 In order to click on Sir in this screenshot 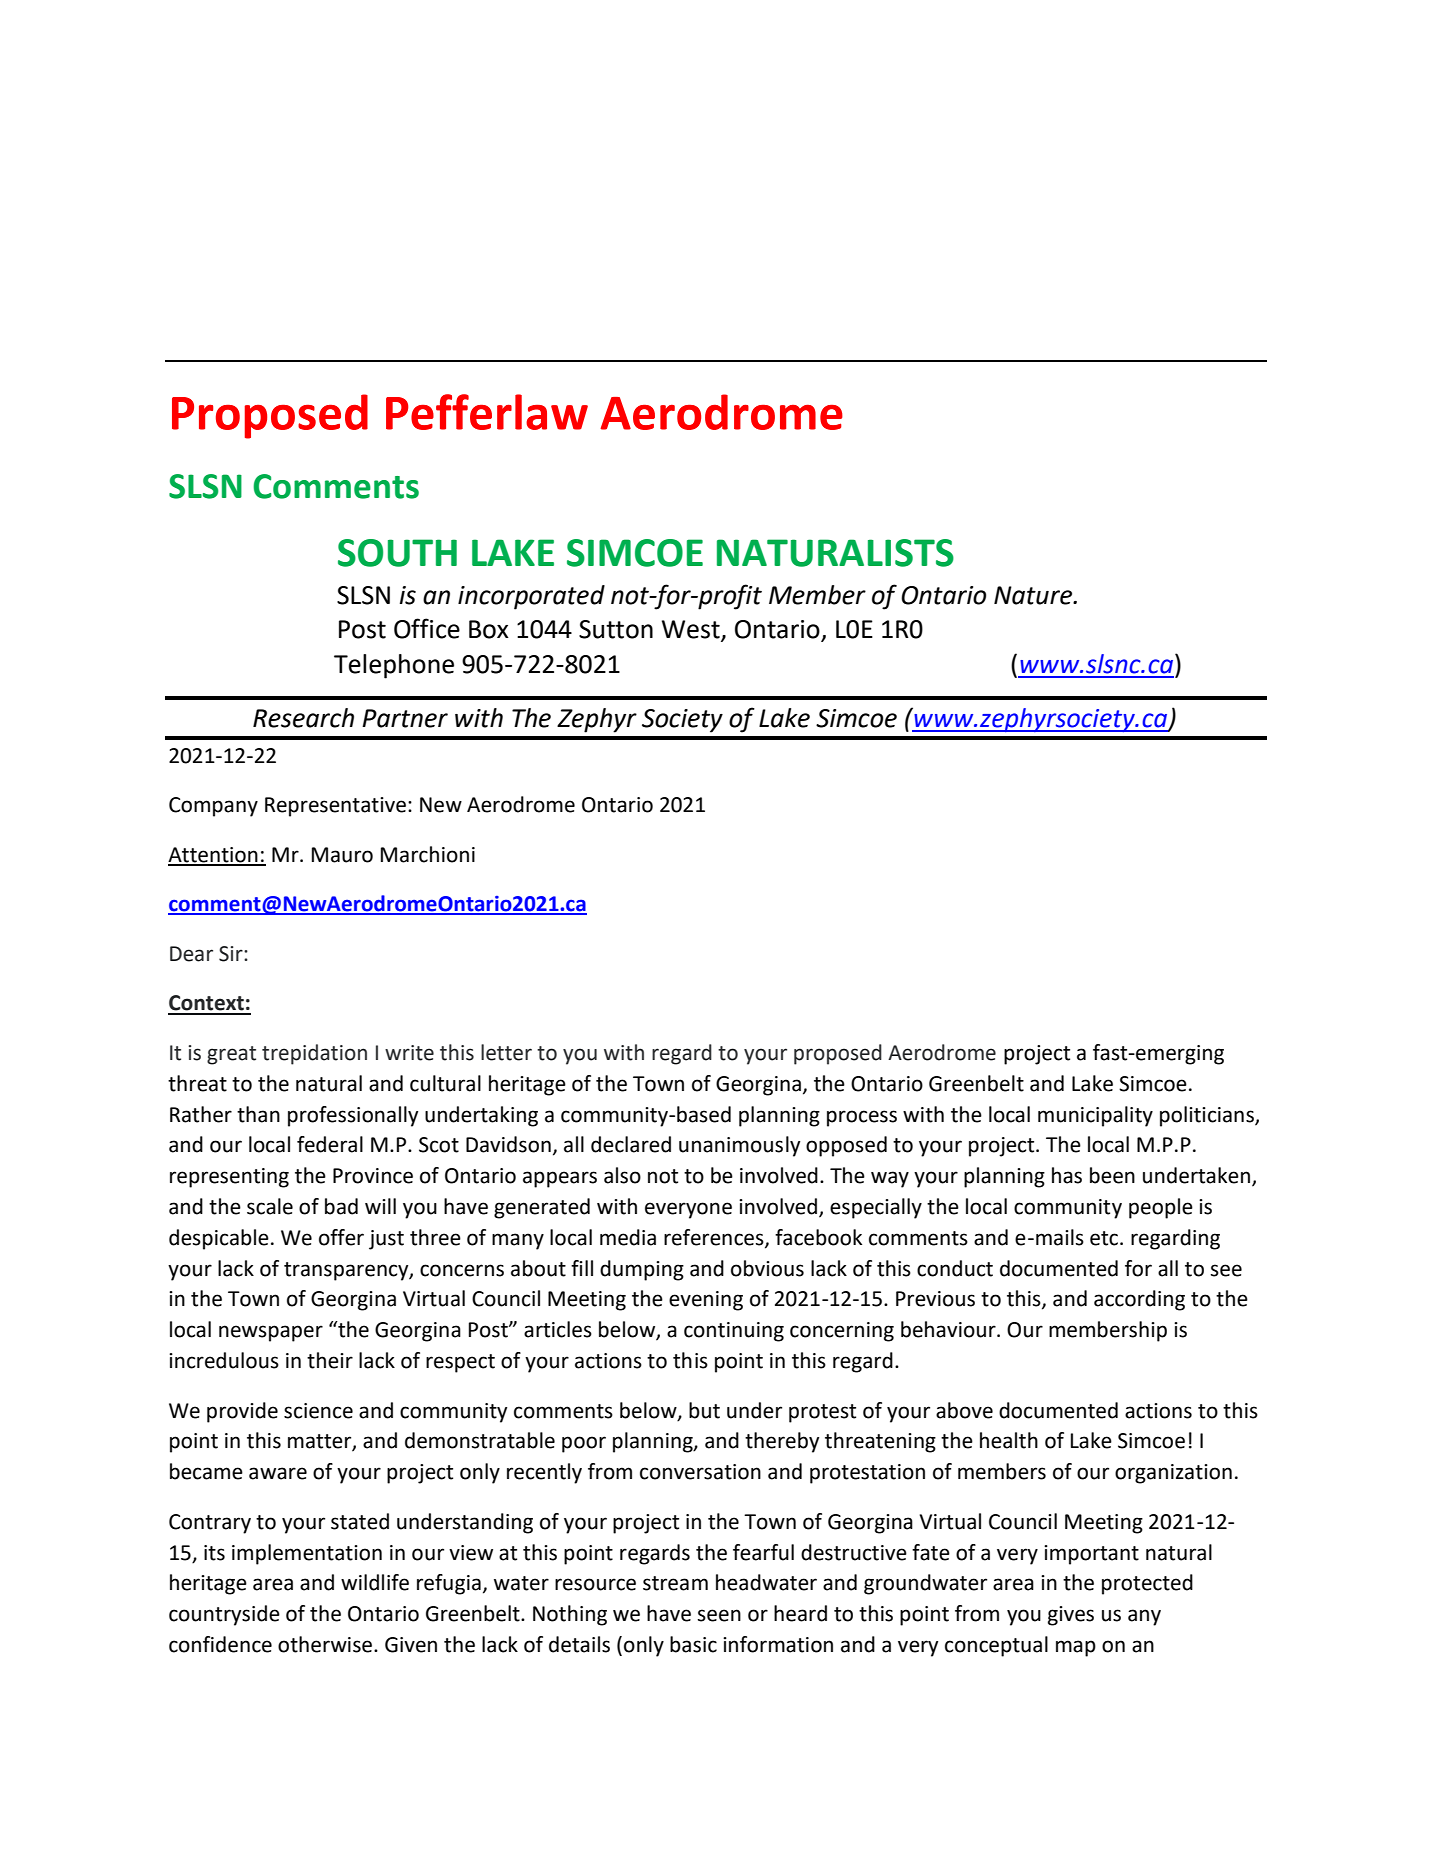, I will do `click(232, 954)`.
